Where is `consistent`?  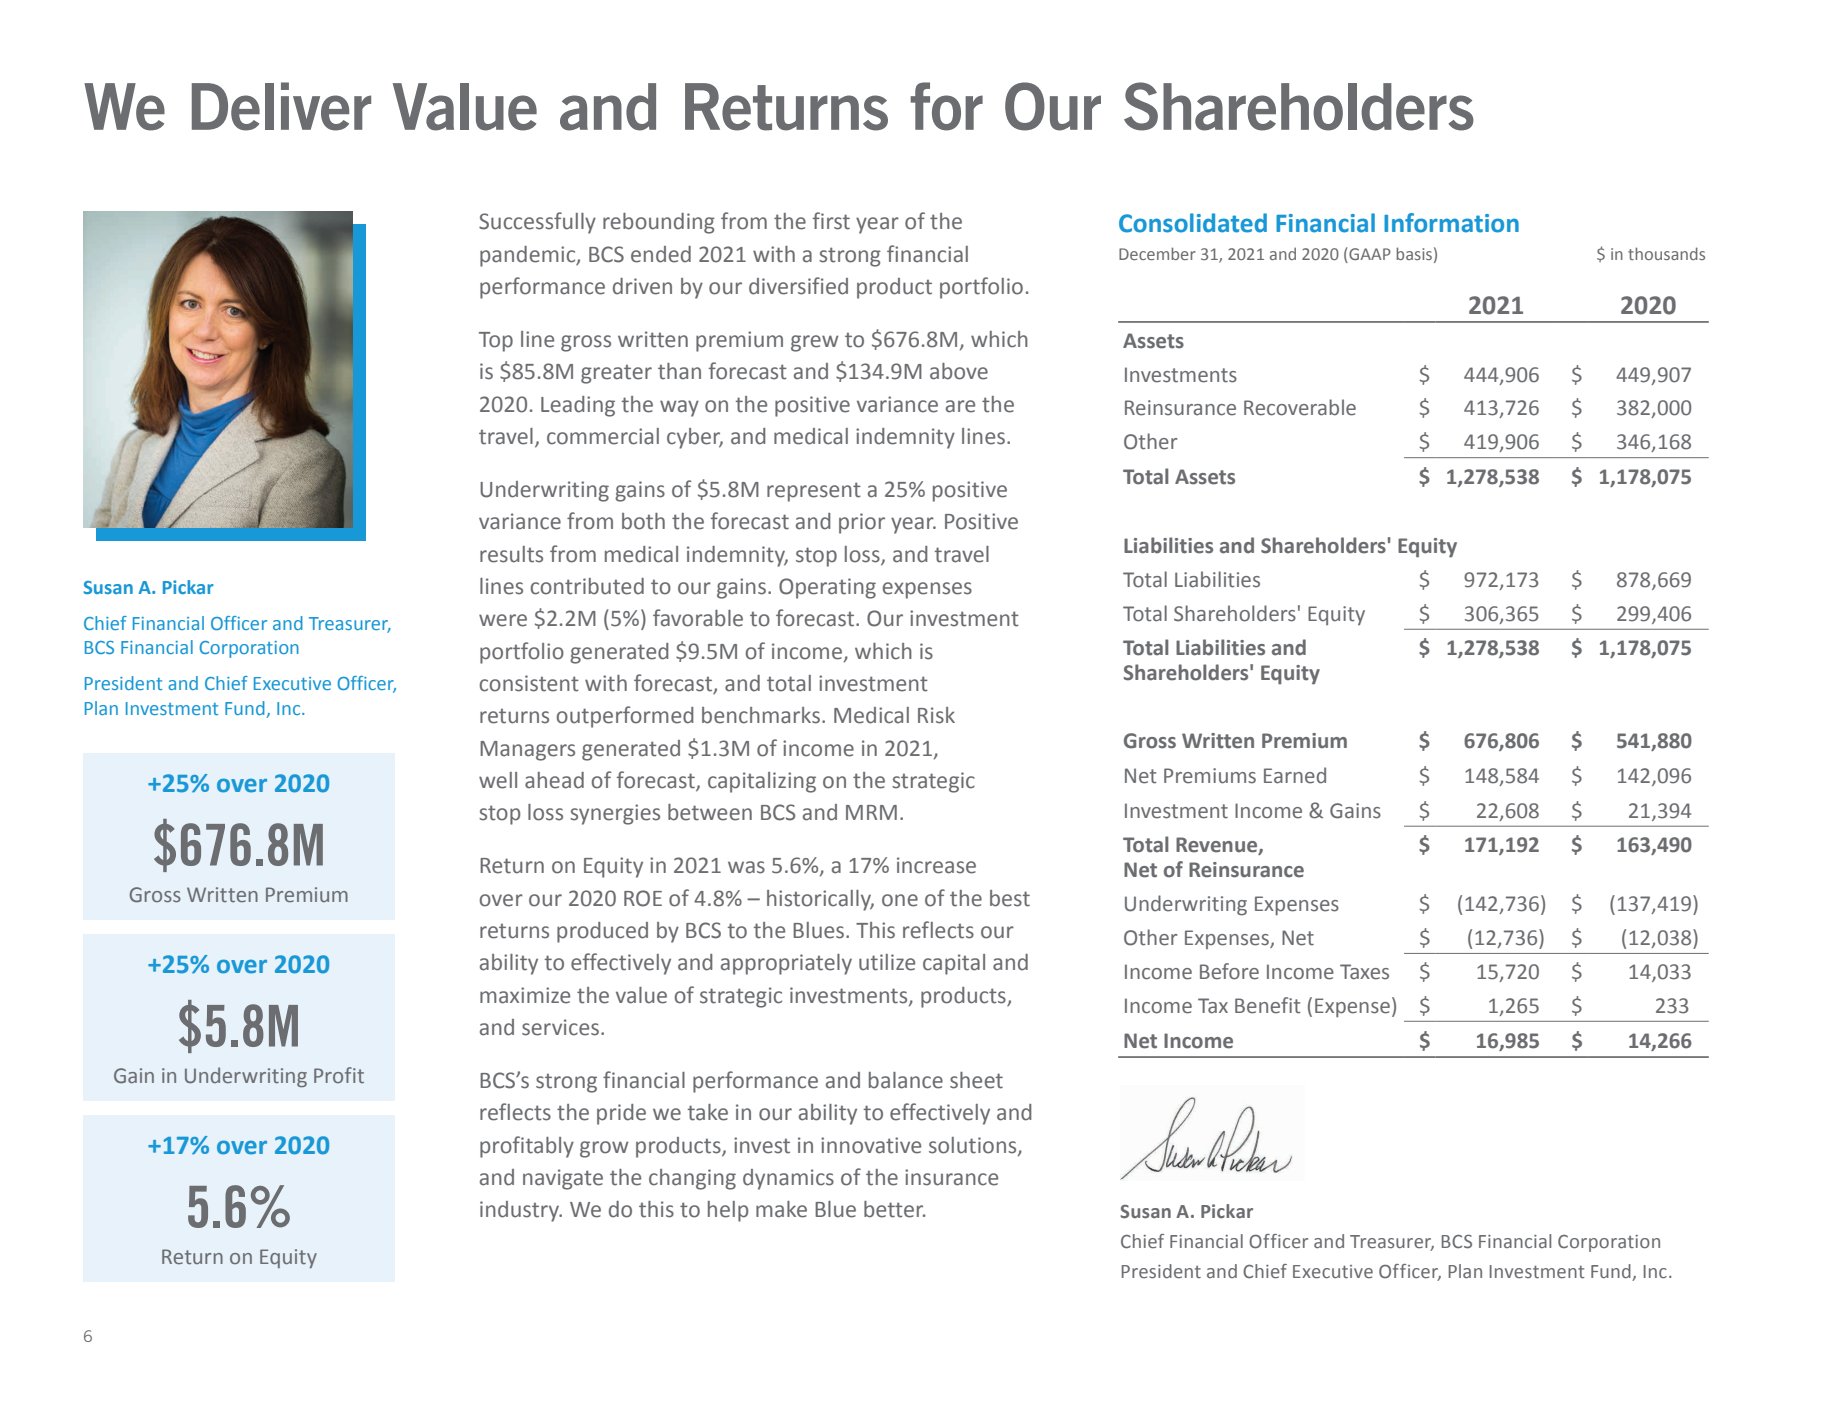 consistent is located at coordinates (529, 683).
